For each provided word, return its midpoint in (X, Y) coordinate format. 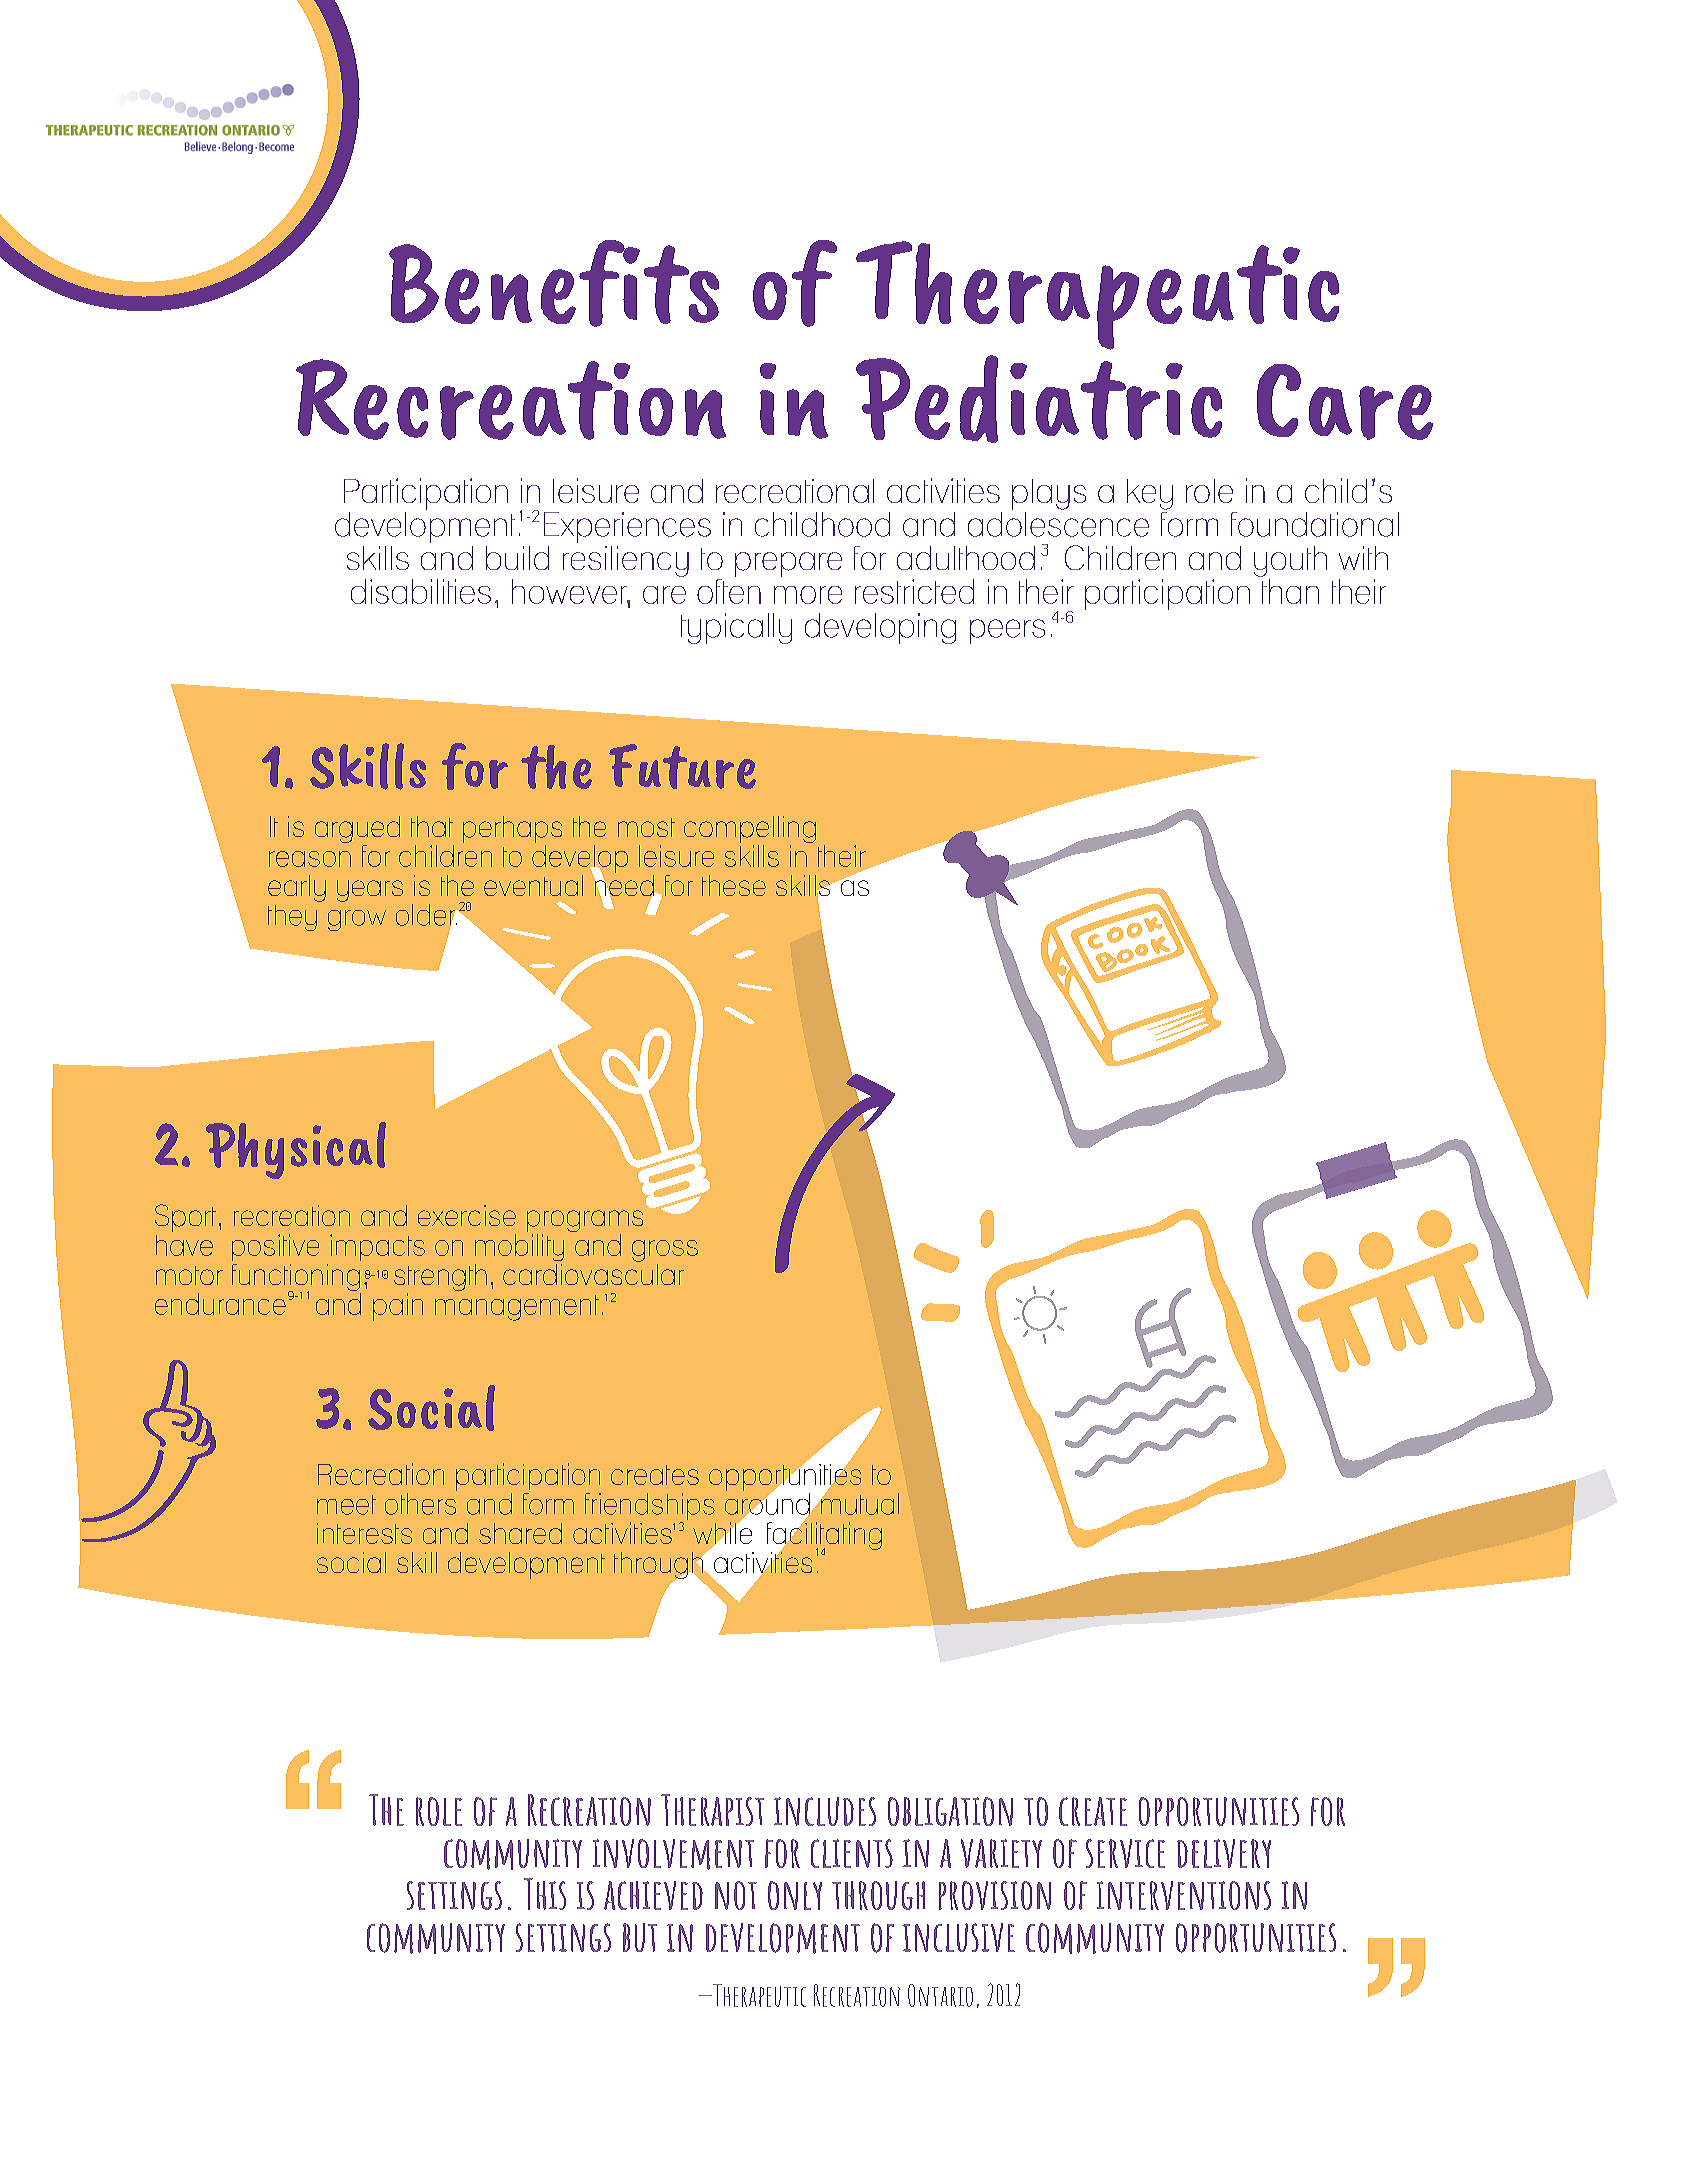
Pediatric (1039, 399)
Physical (296, 1150)
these (734, 885)
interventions (1184, 1895)
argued (357, 831)
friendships (650, 1508)
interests (364, 1533)
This (545, 1894)
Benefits (554, 283)
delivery (1224, 1853)
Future (682, 766)
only (795, 1895)
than (1290, 591)
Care (1345, 402)
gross (665, 1251)
